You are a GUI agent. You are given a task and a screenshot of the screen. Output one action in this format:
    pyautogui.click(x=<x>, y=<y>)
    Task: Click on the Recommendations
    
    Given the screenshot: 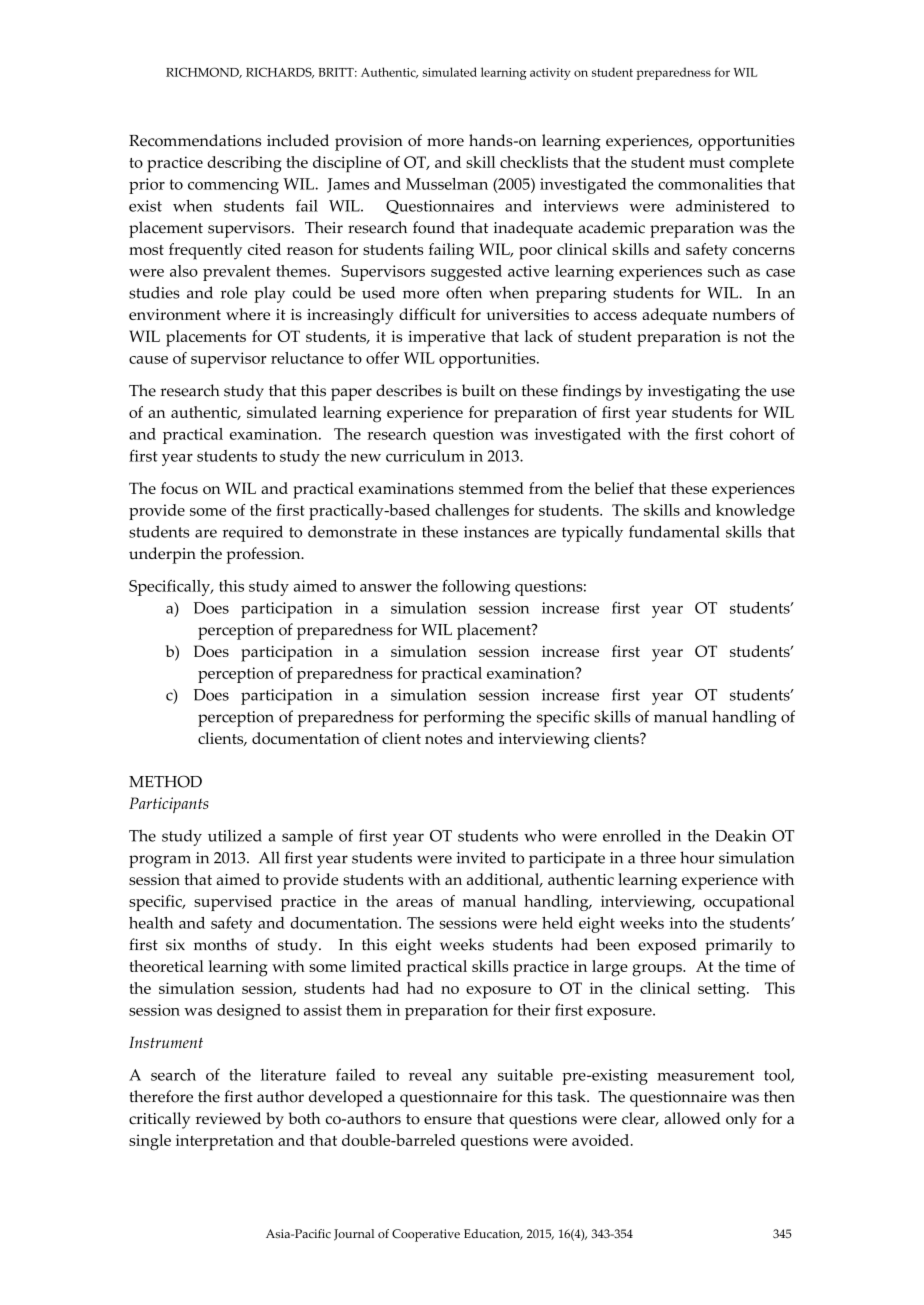 What is the action you would take?
    pyautogui.click(x=195, y=140)
